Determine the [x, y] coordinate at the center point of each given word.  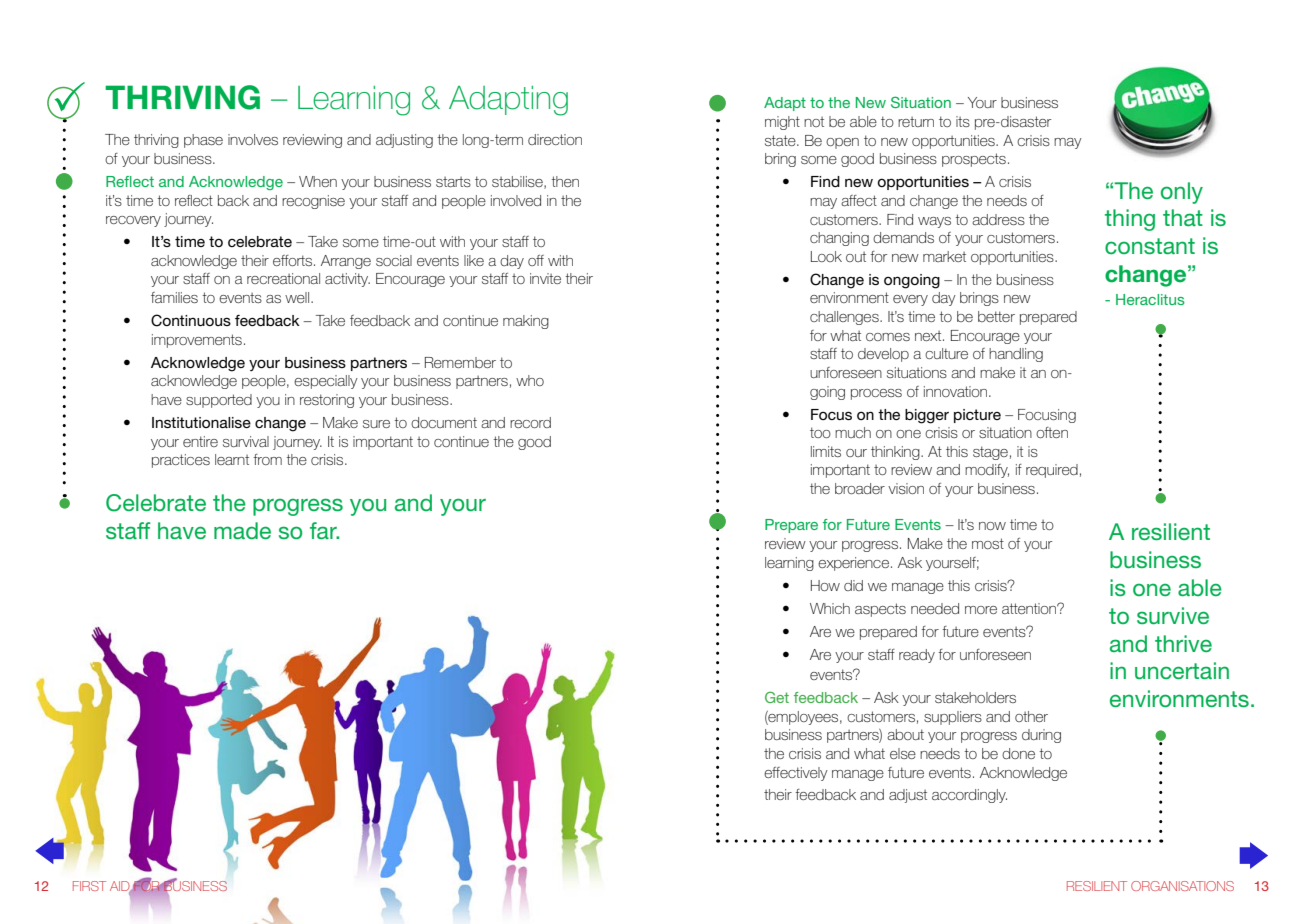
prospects [974, 160]
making [526, 322]
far [324, 530]
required [1052, 471]
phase [203, 141]
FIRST [89, 886]
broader [860, 488]
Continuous [191, 320]
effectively [796, 774]
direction [555, 139]
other [1031, 716]
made [242, 530]
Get [777, 697]
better [996, 316]
